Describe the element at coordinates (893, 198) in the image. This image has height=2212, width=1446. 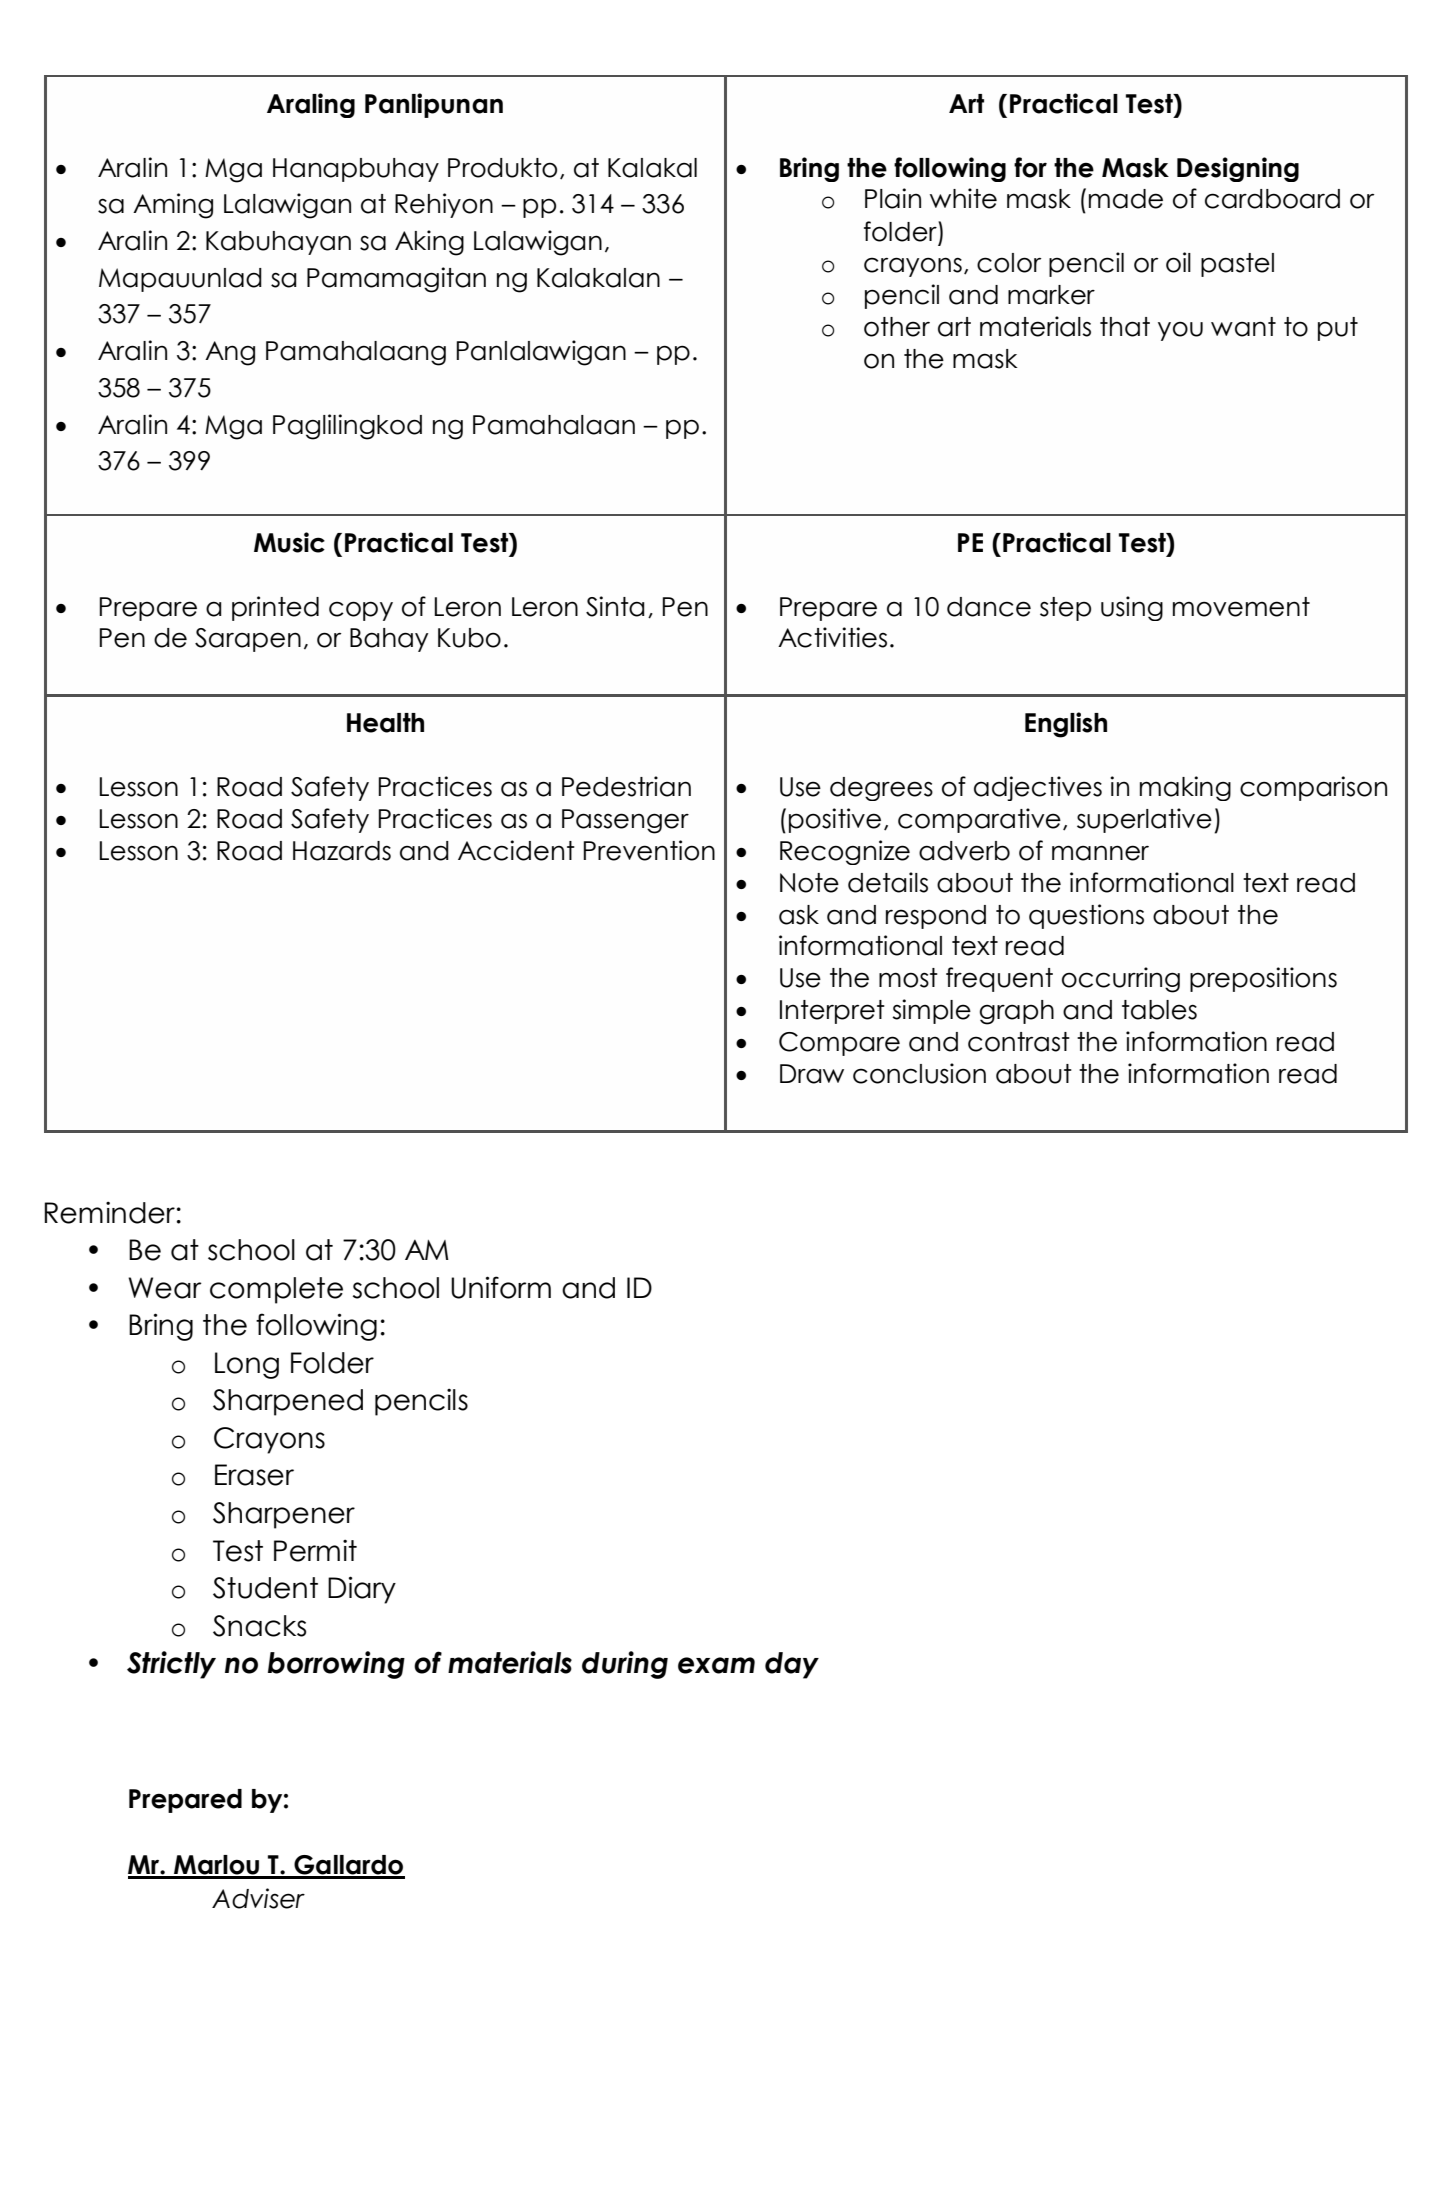
I see `Plain` at that location.
